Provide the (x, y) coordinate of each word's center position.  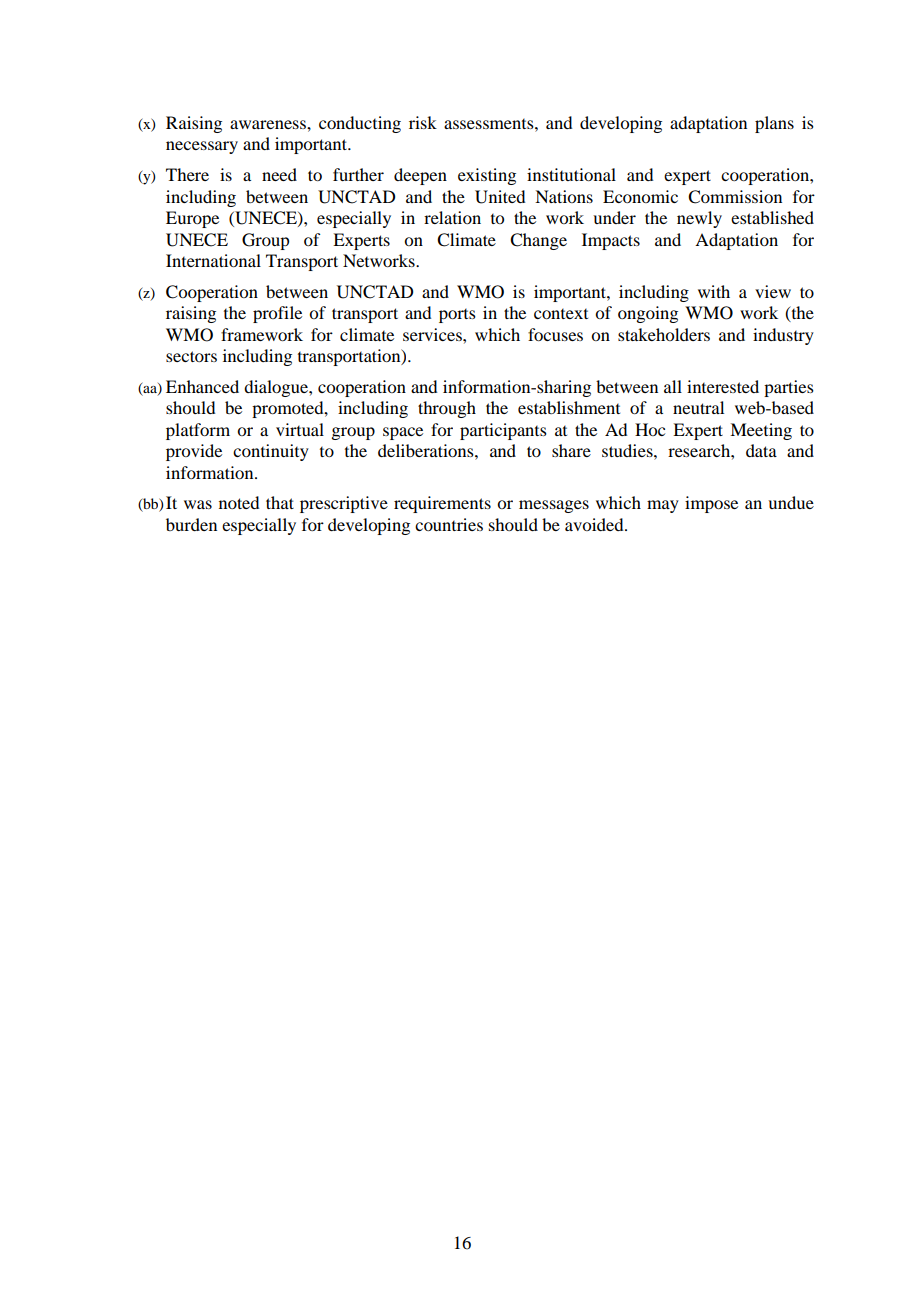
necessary (202, 147)
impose (711, 504)
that (280, 502)
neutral (698, 407)
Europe (192, 219)
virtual (300, 429)
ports (457, 316)
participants (503, 431)
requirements (442, 504)
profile (277, 314)
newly (699, 219)
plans (774, 124)
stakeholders (664, 334)
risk (423, 122)
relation (452, 217)
